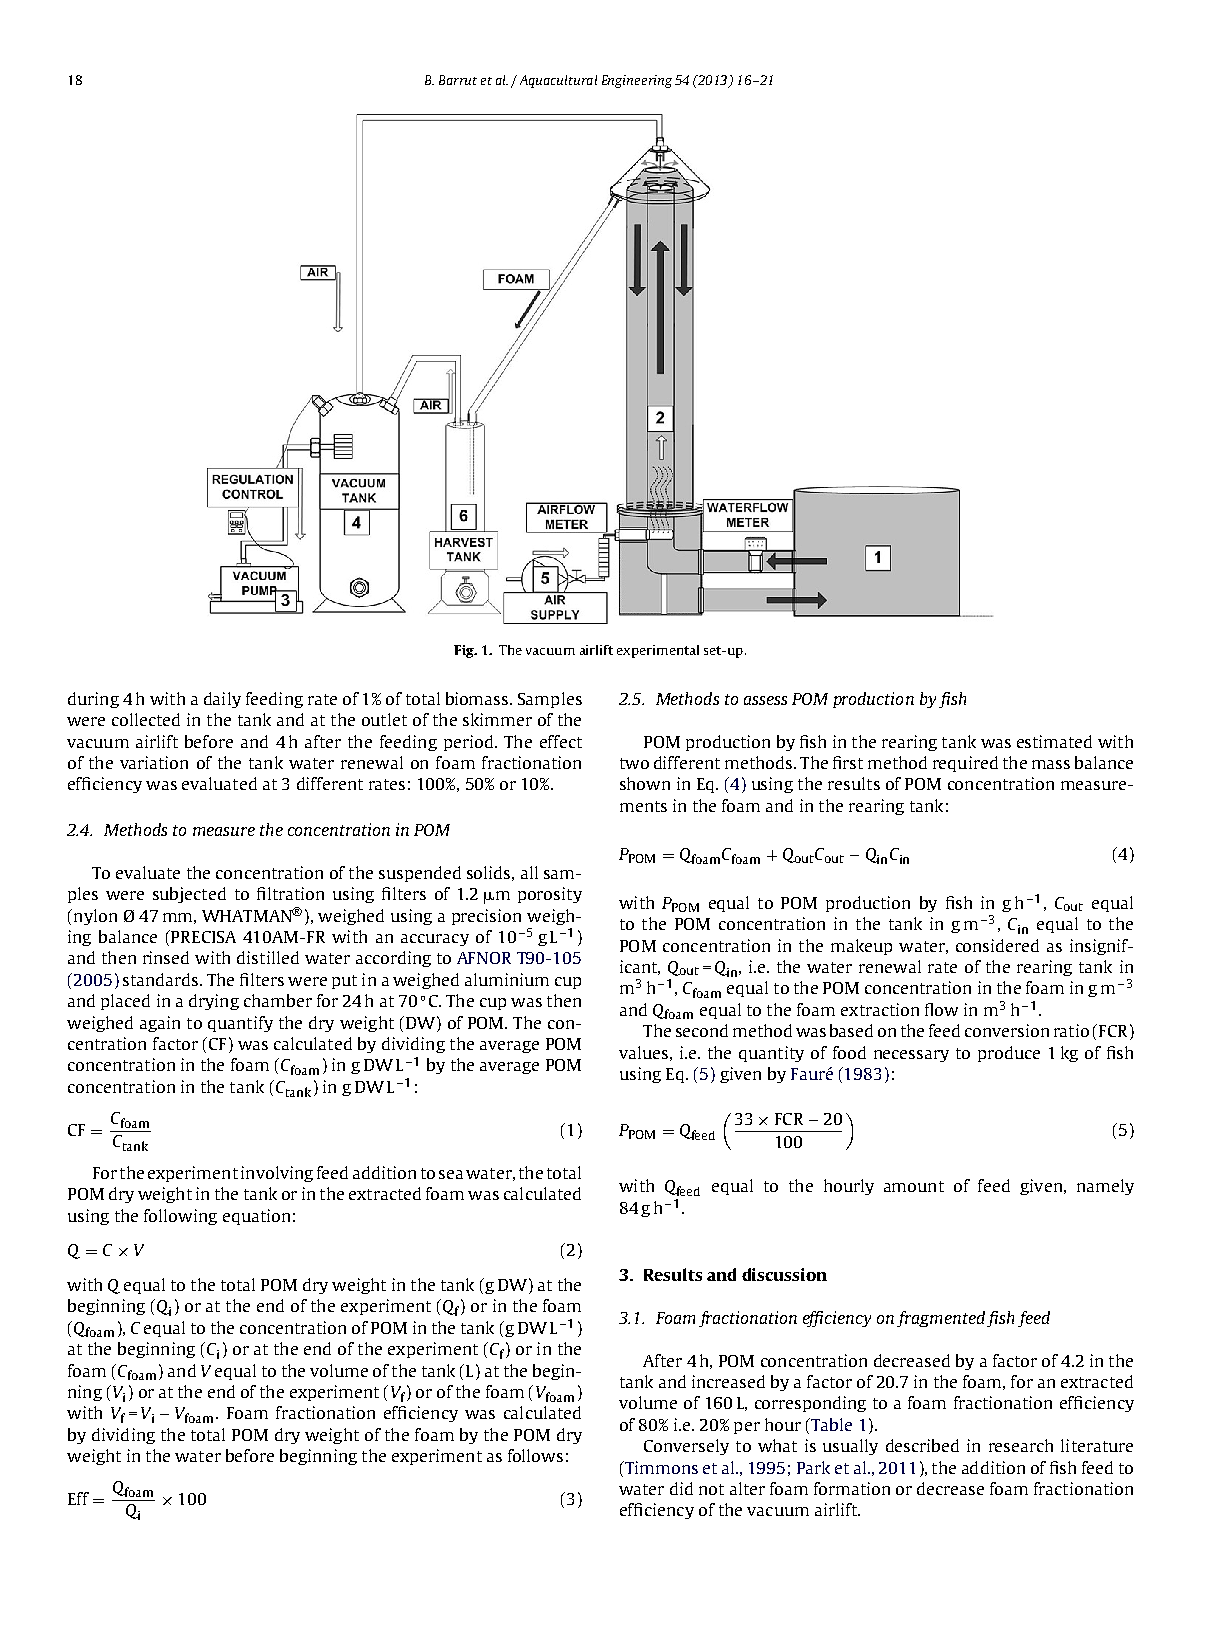 This screenshot has width=1219, height=1625. Describe the element at coordinates (1009, 1054) in the screenshot. I see `produce` at that location.
